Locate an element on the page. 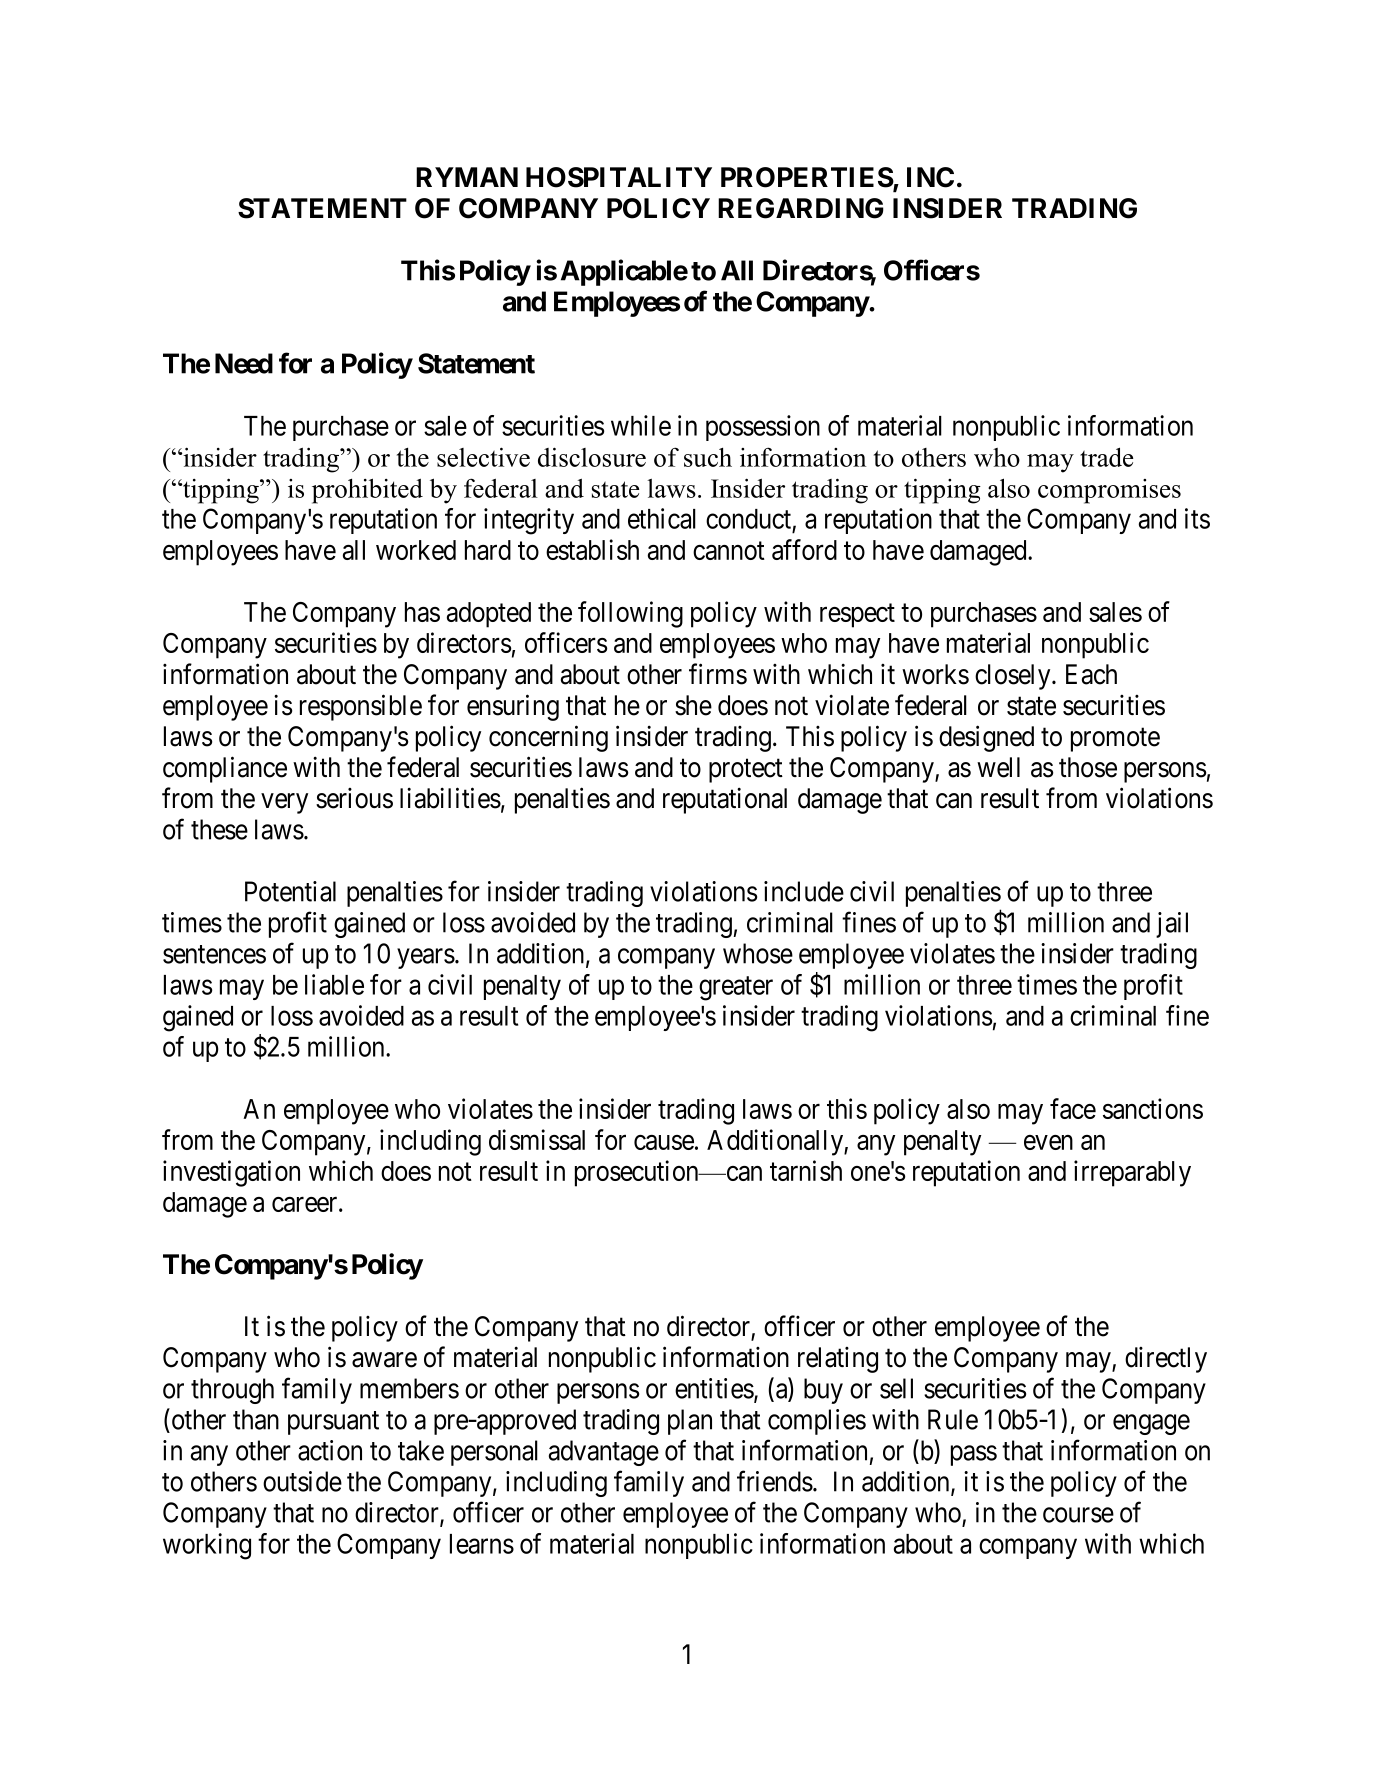 The width and height of the document is (1377, 1782). Potential is located at coordinates (290, 891).
